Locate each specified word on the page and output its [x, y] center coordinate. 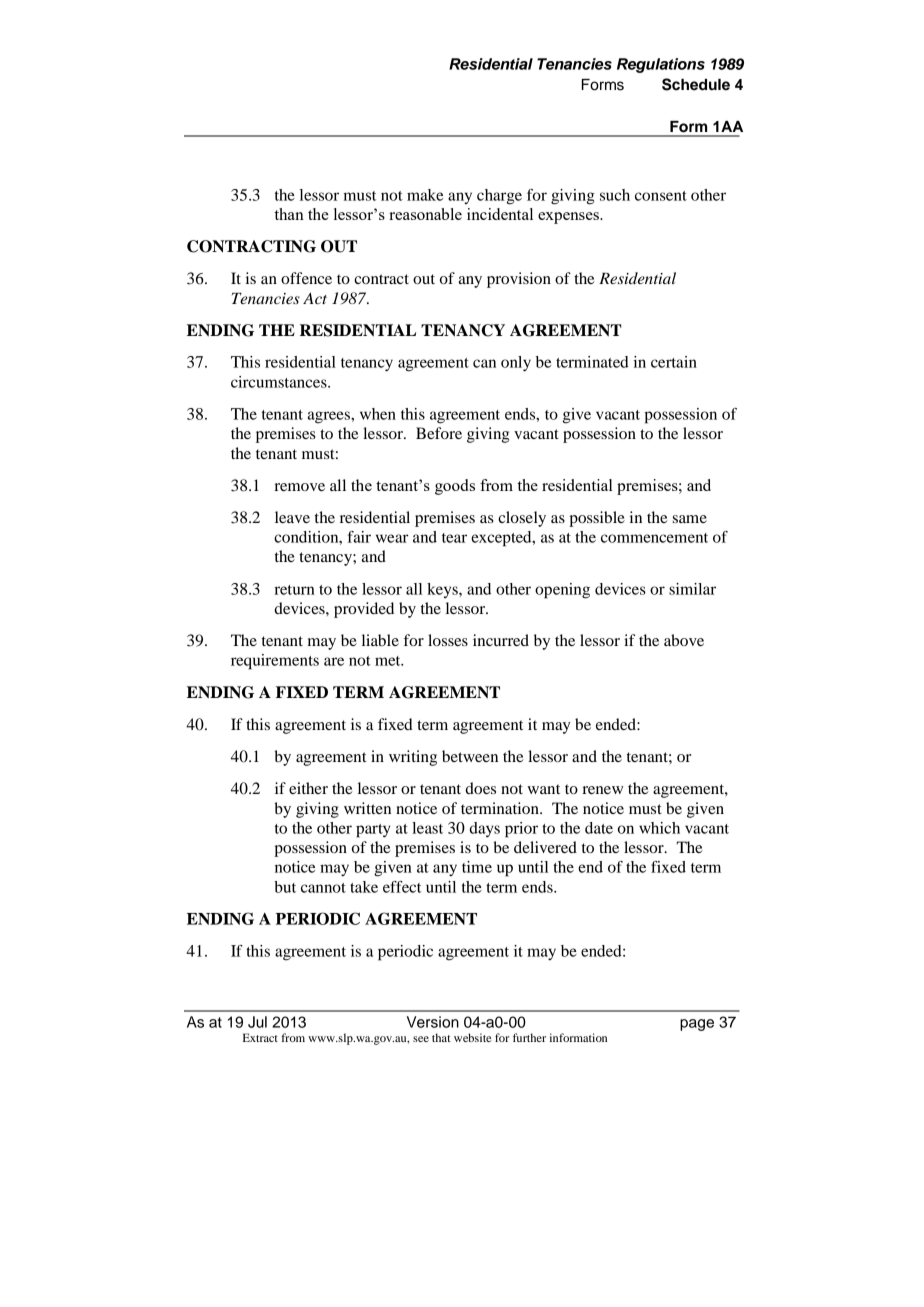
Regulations [661, 65]
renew [602, 790]
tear [454, 538]
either [308, 788]
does [480, 788]
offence [306, 278]
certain [674, 362]
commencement [654, 538]
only [516, 364]
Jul [257, 1022]
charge [499, 197]
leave [292, 517]
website [473, 1037]
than [289, 214]
